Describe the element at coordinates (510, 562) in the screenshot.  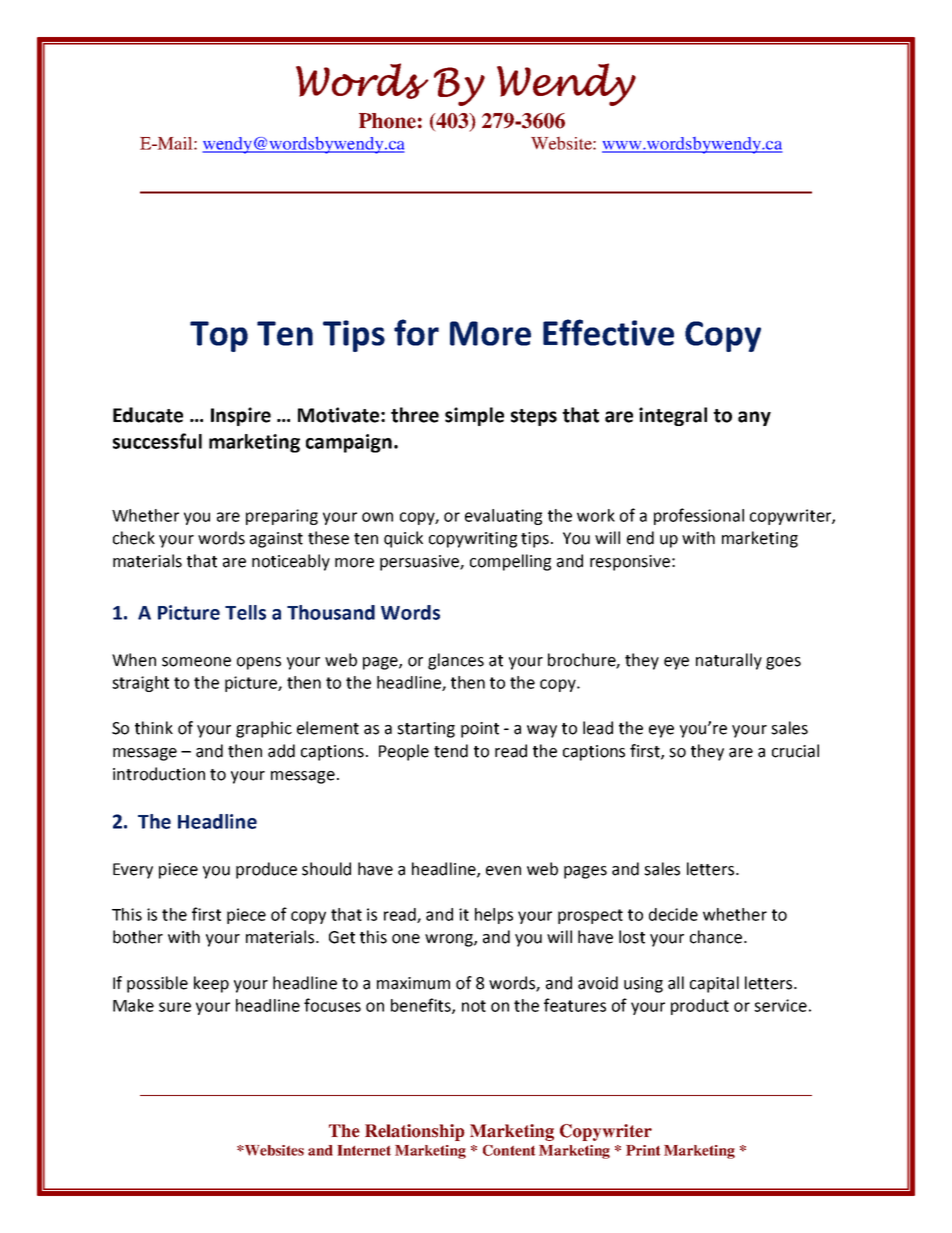
I see `compelling` at that location.
